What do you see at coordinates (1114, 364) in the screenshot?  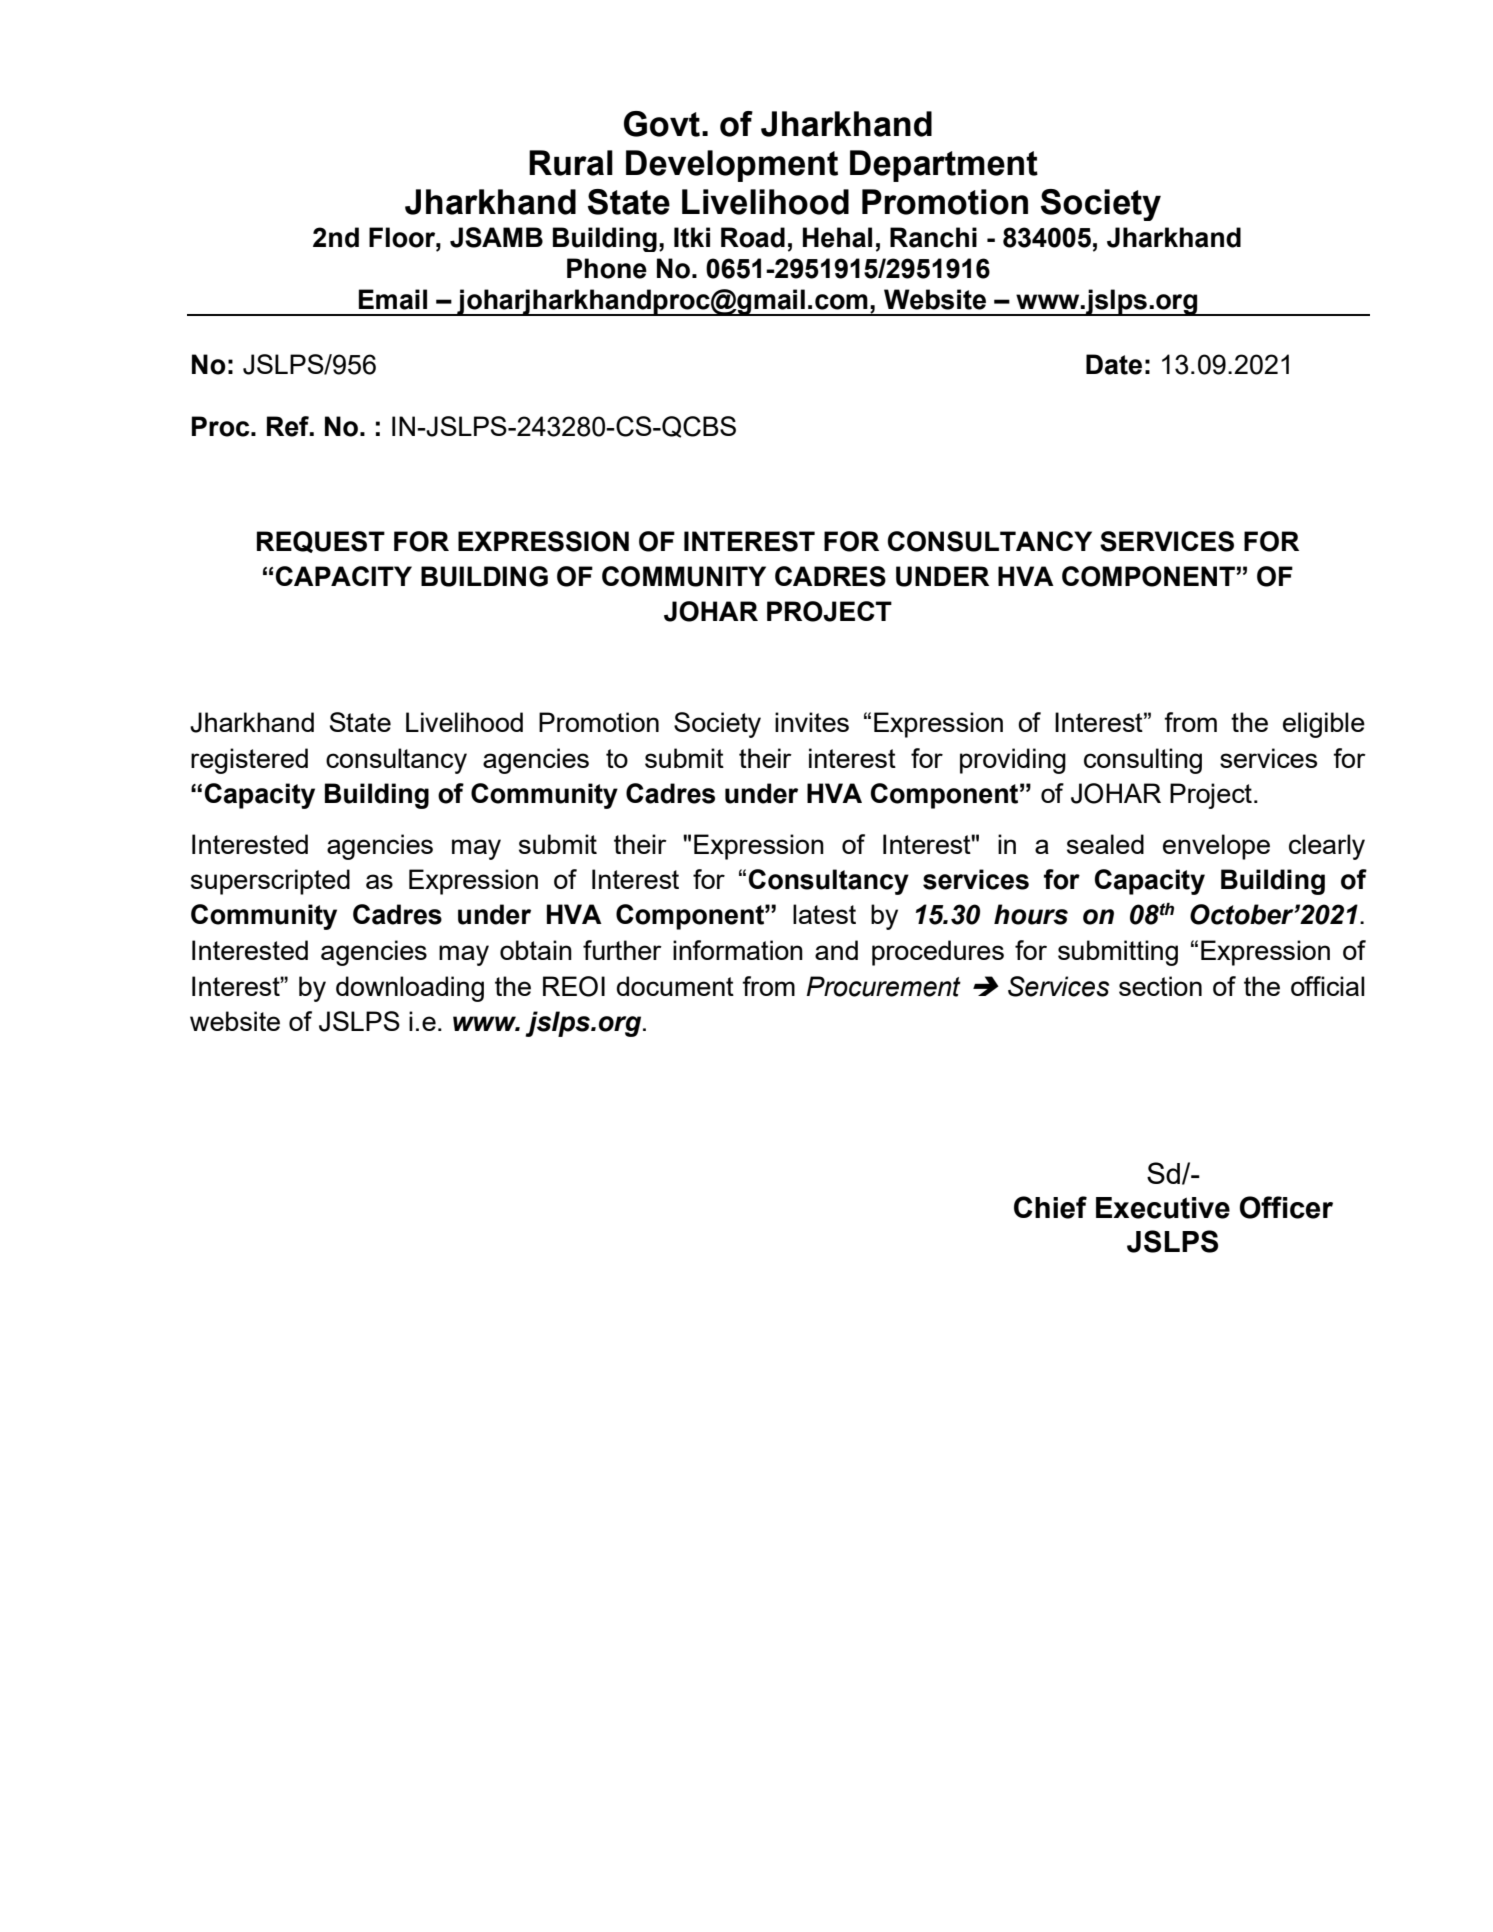 I see `Date` at bounding box center [1114, 364].
